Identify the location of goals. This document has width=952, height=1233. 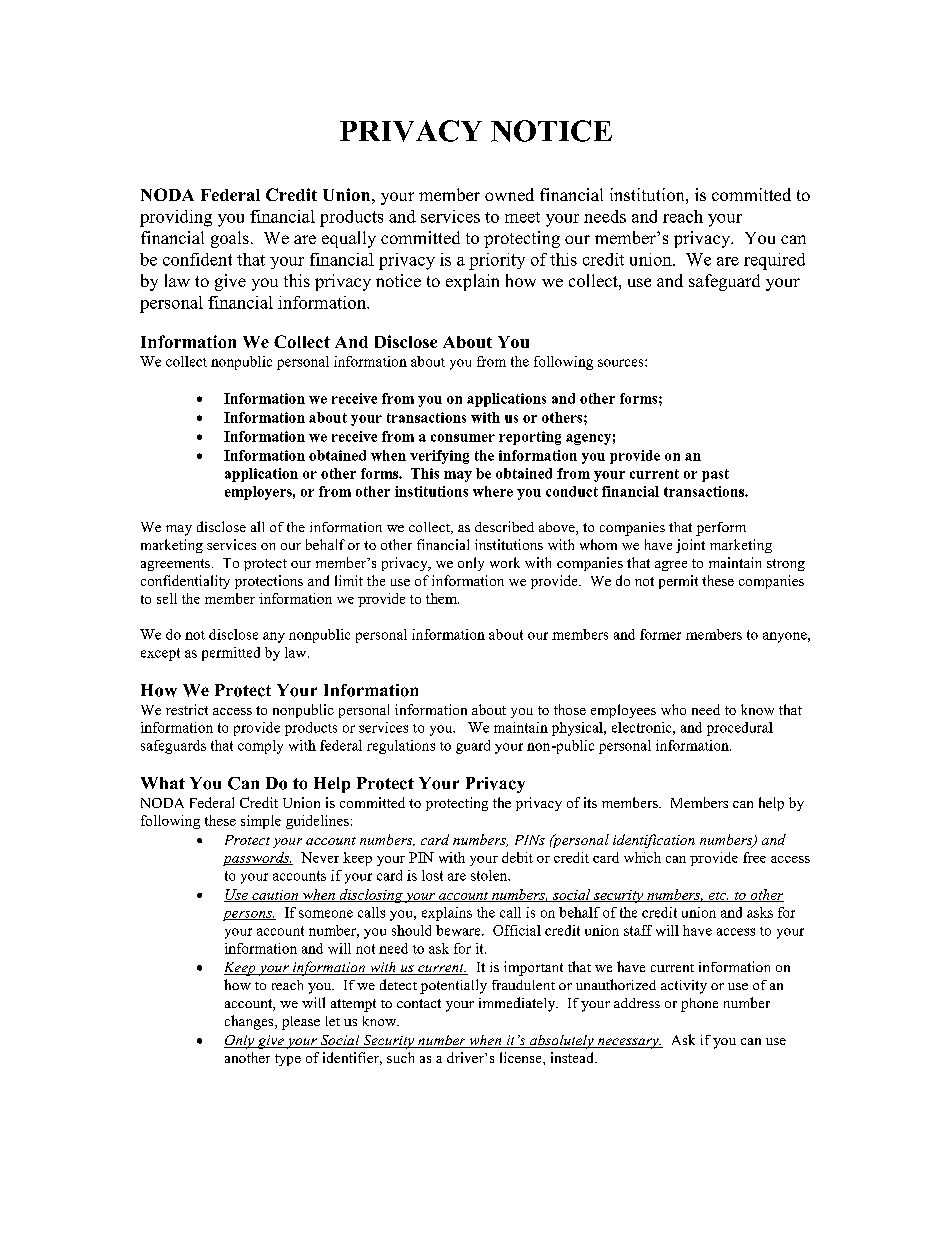
(230, 239).
